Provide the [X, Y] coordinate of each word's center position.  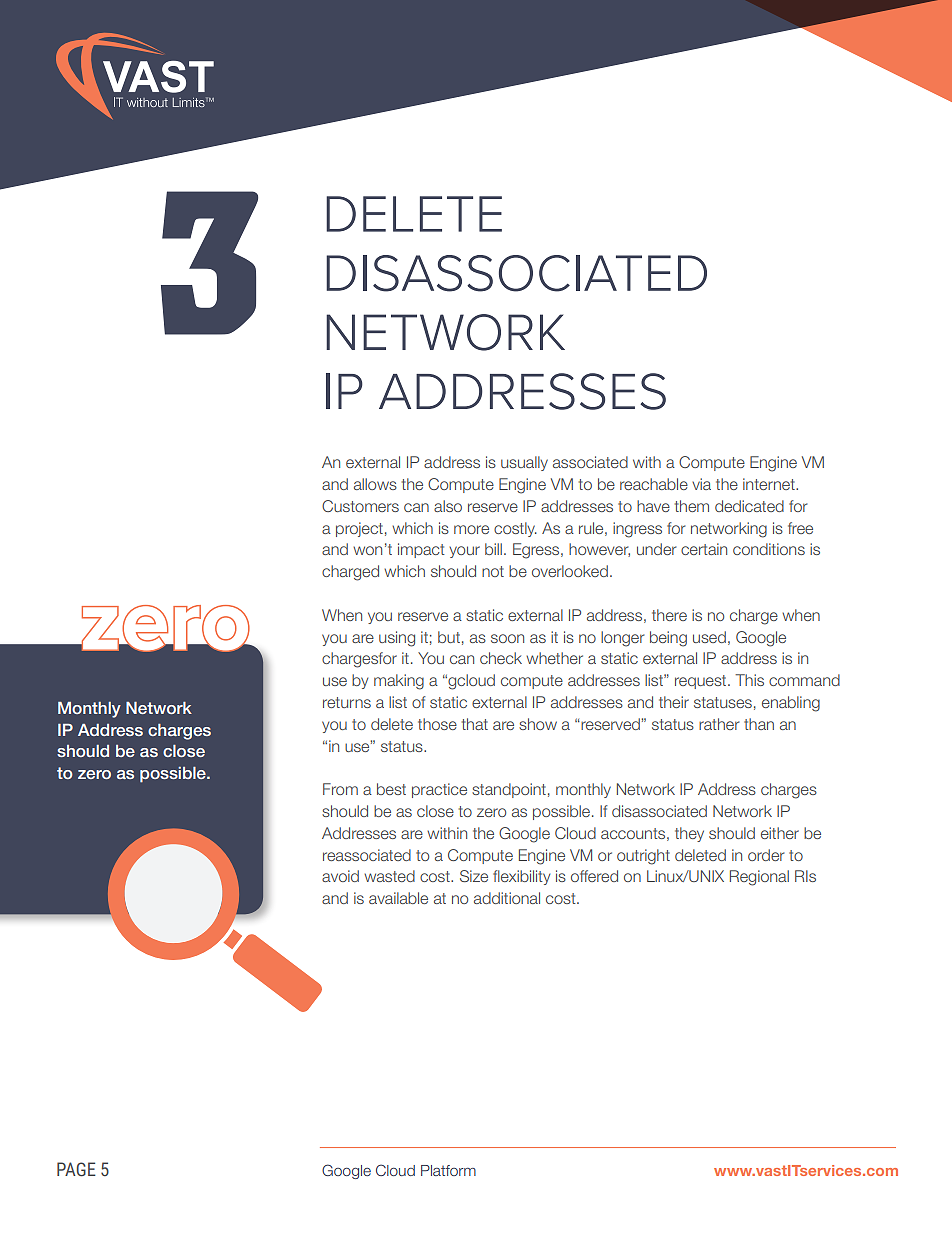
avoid [340, 876]
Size [474, 876]
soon [507, 638]
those [437, 724]
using [397, 639]
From [340, 789]
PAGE [76, 1169]
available [398, 898]
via [701, 484]
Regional [759, 878]
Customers [360, 506]
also [448, 506]
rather [719, 724]
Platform [448, 1170]
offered [594, 876]
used [709, 637]
